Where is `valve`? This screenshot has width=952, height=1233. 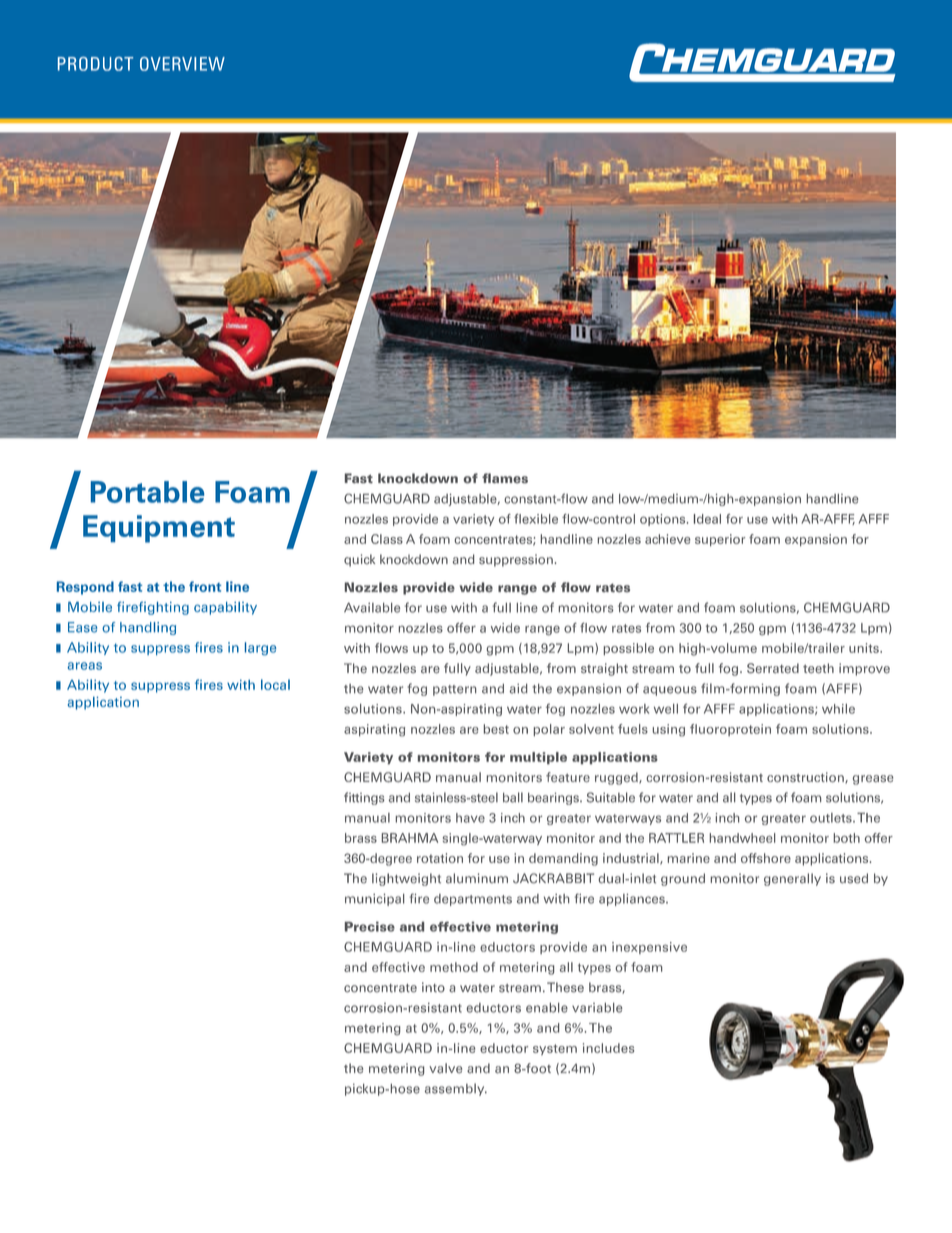 valve is located at coordinates (445, 1068).
